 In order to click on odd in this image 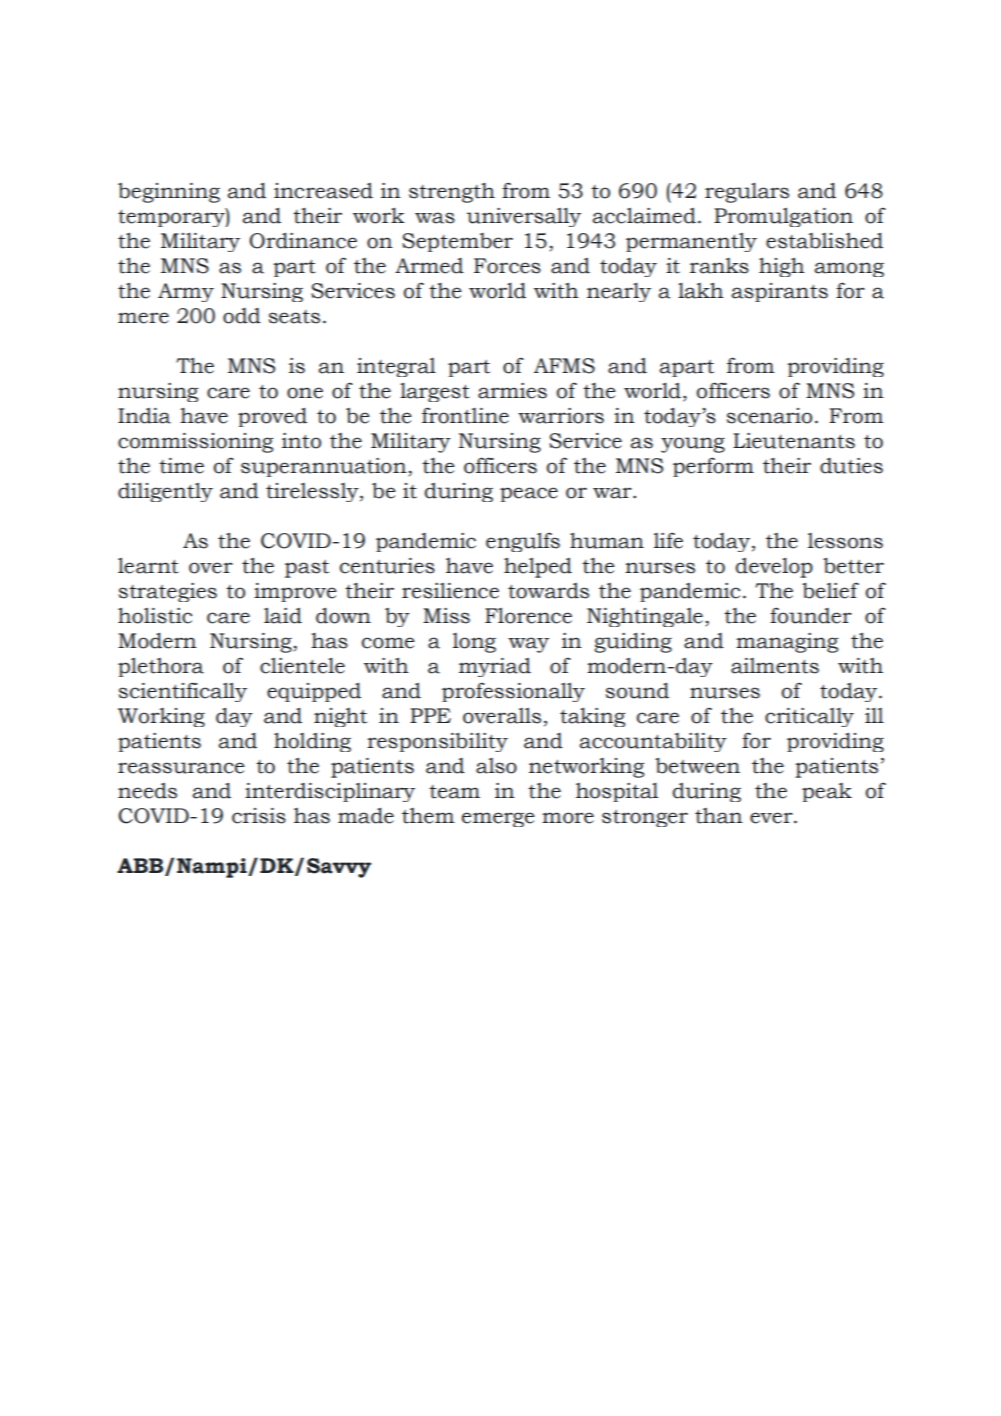, I will do `click(242, 316)`.
